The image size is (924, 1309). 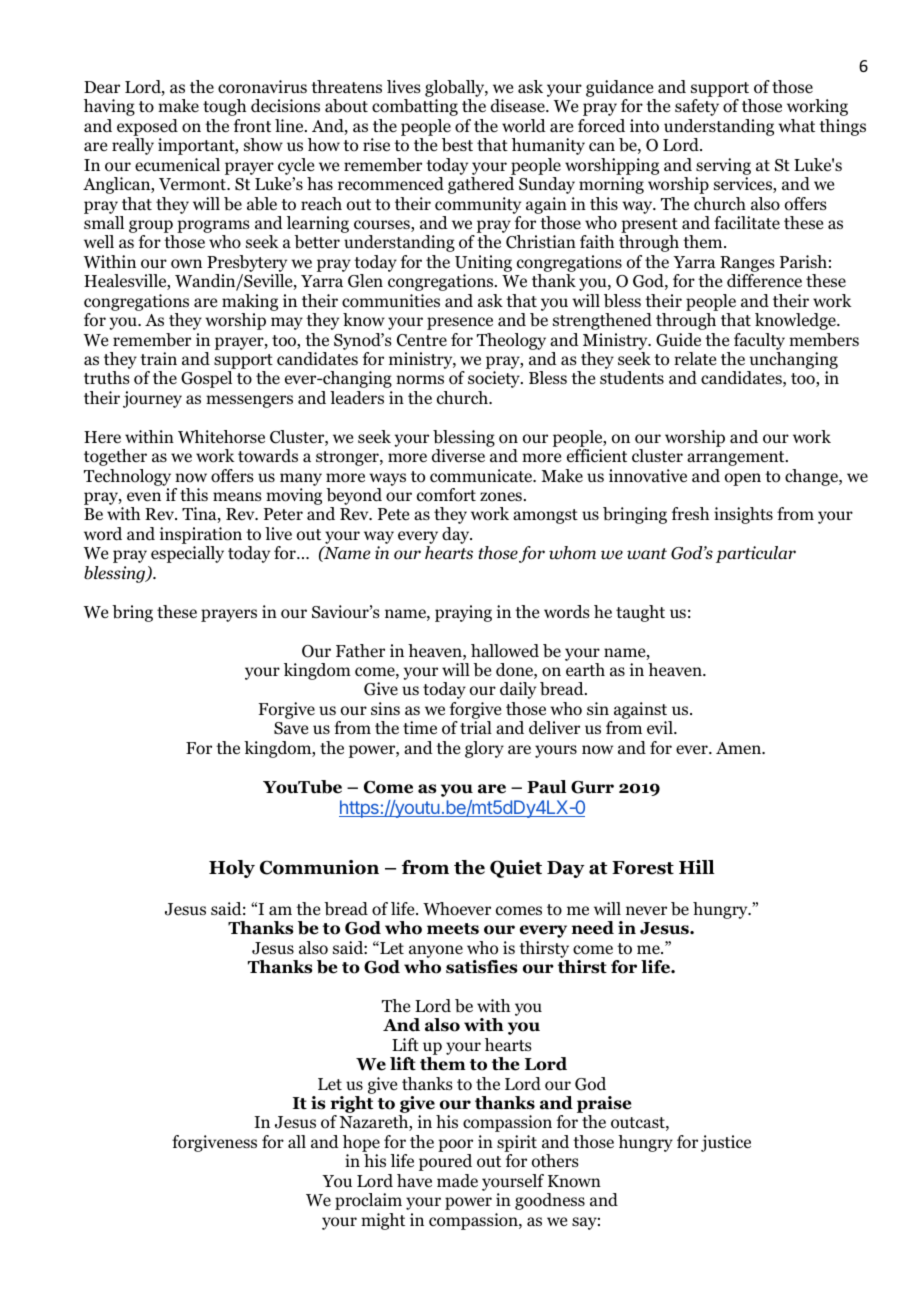 What do you see at coordinates (796, 125) in the image?
I see `what` at bounding box center [796, 125].
